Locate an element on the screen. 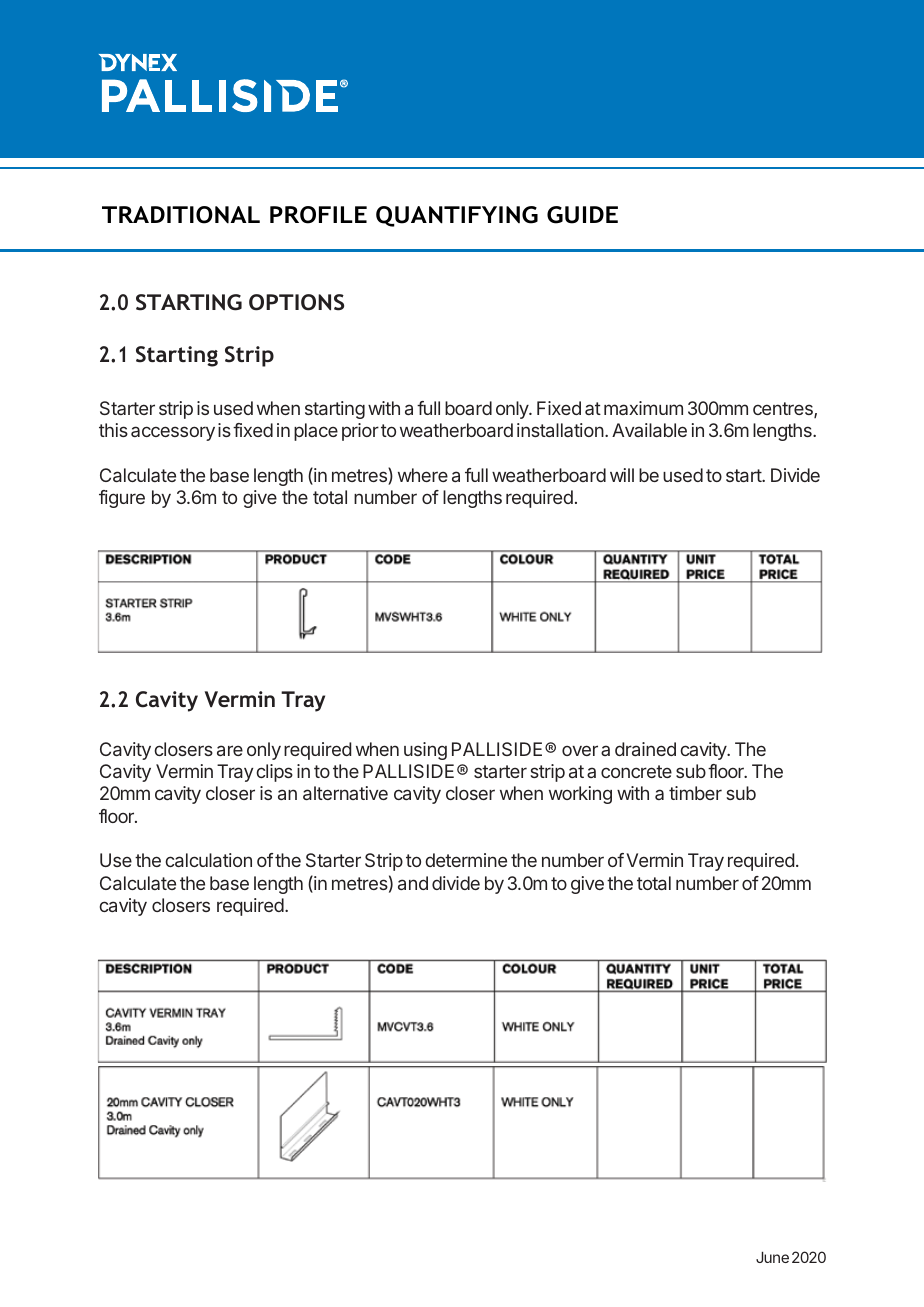 This screenshot has height=1307, width=924. maximum is located at coordinates (643, 408).
